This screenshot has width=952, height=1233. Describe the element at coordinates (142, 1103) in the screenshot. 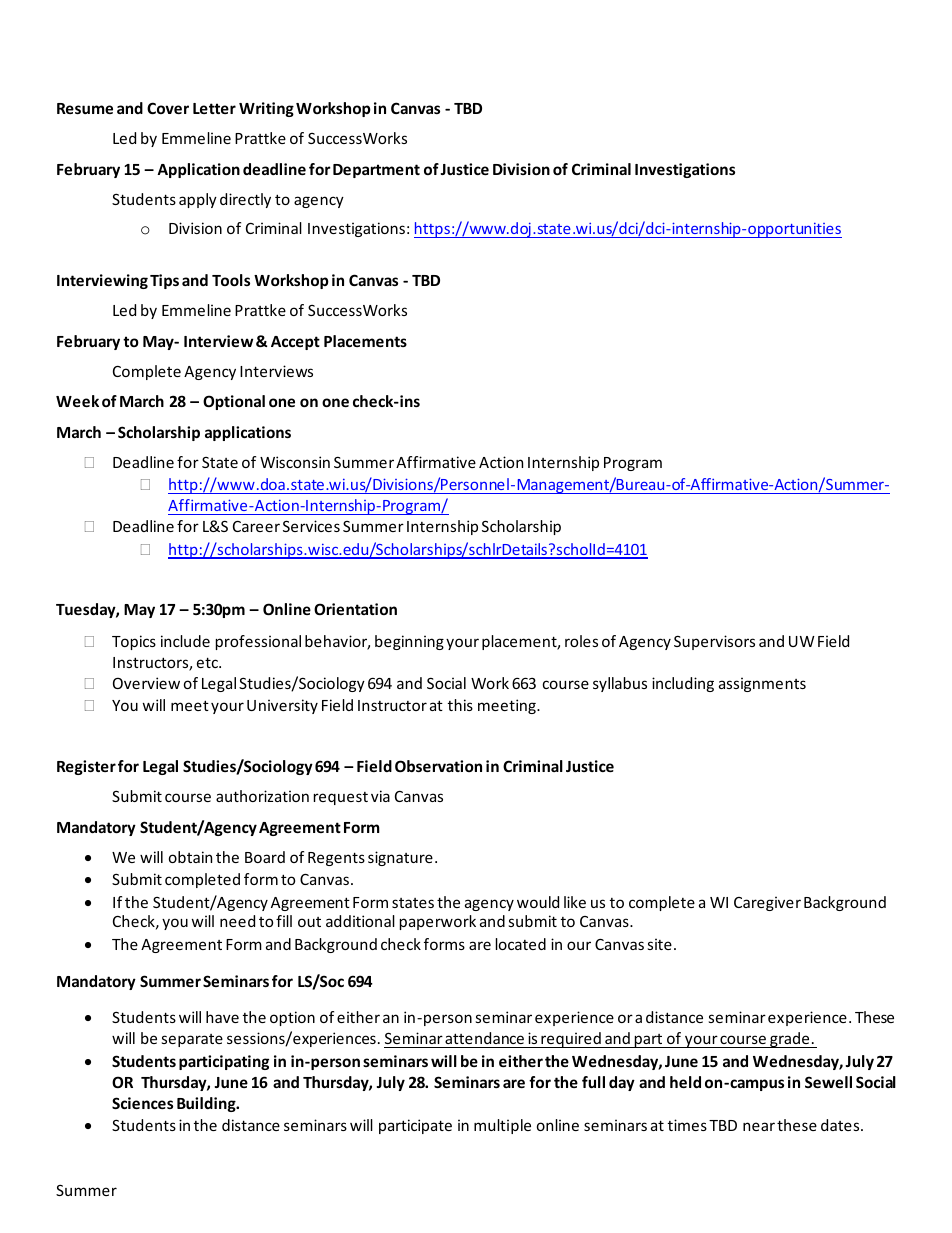

I see `Sciences` at that location.
